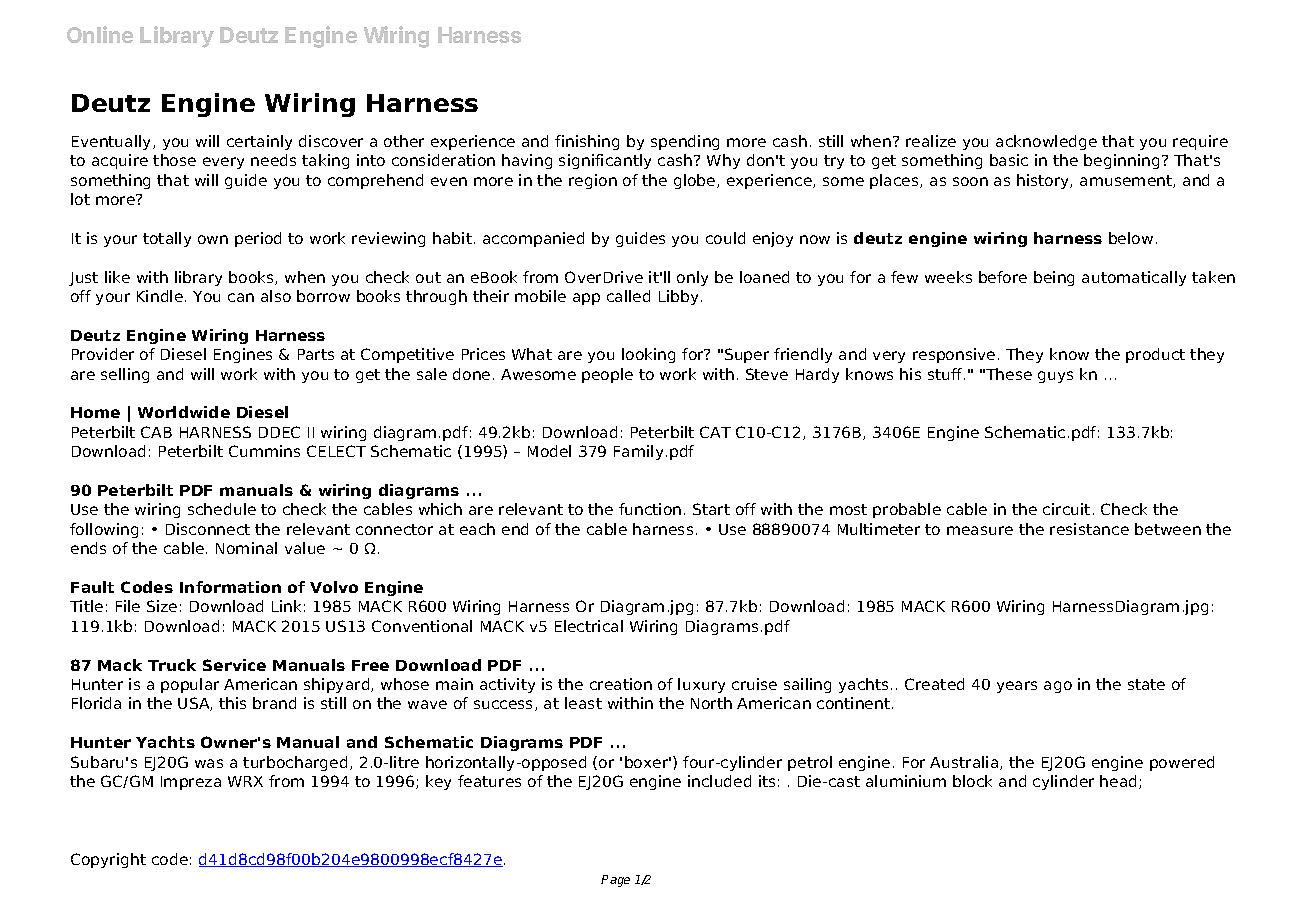  What do you see at coordinates (1054, 278) in the document?
I see `being` at bounding box center [1054, 278].
